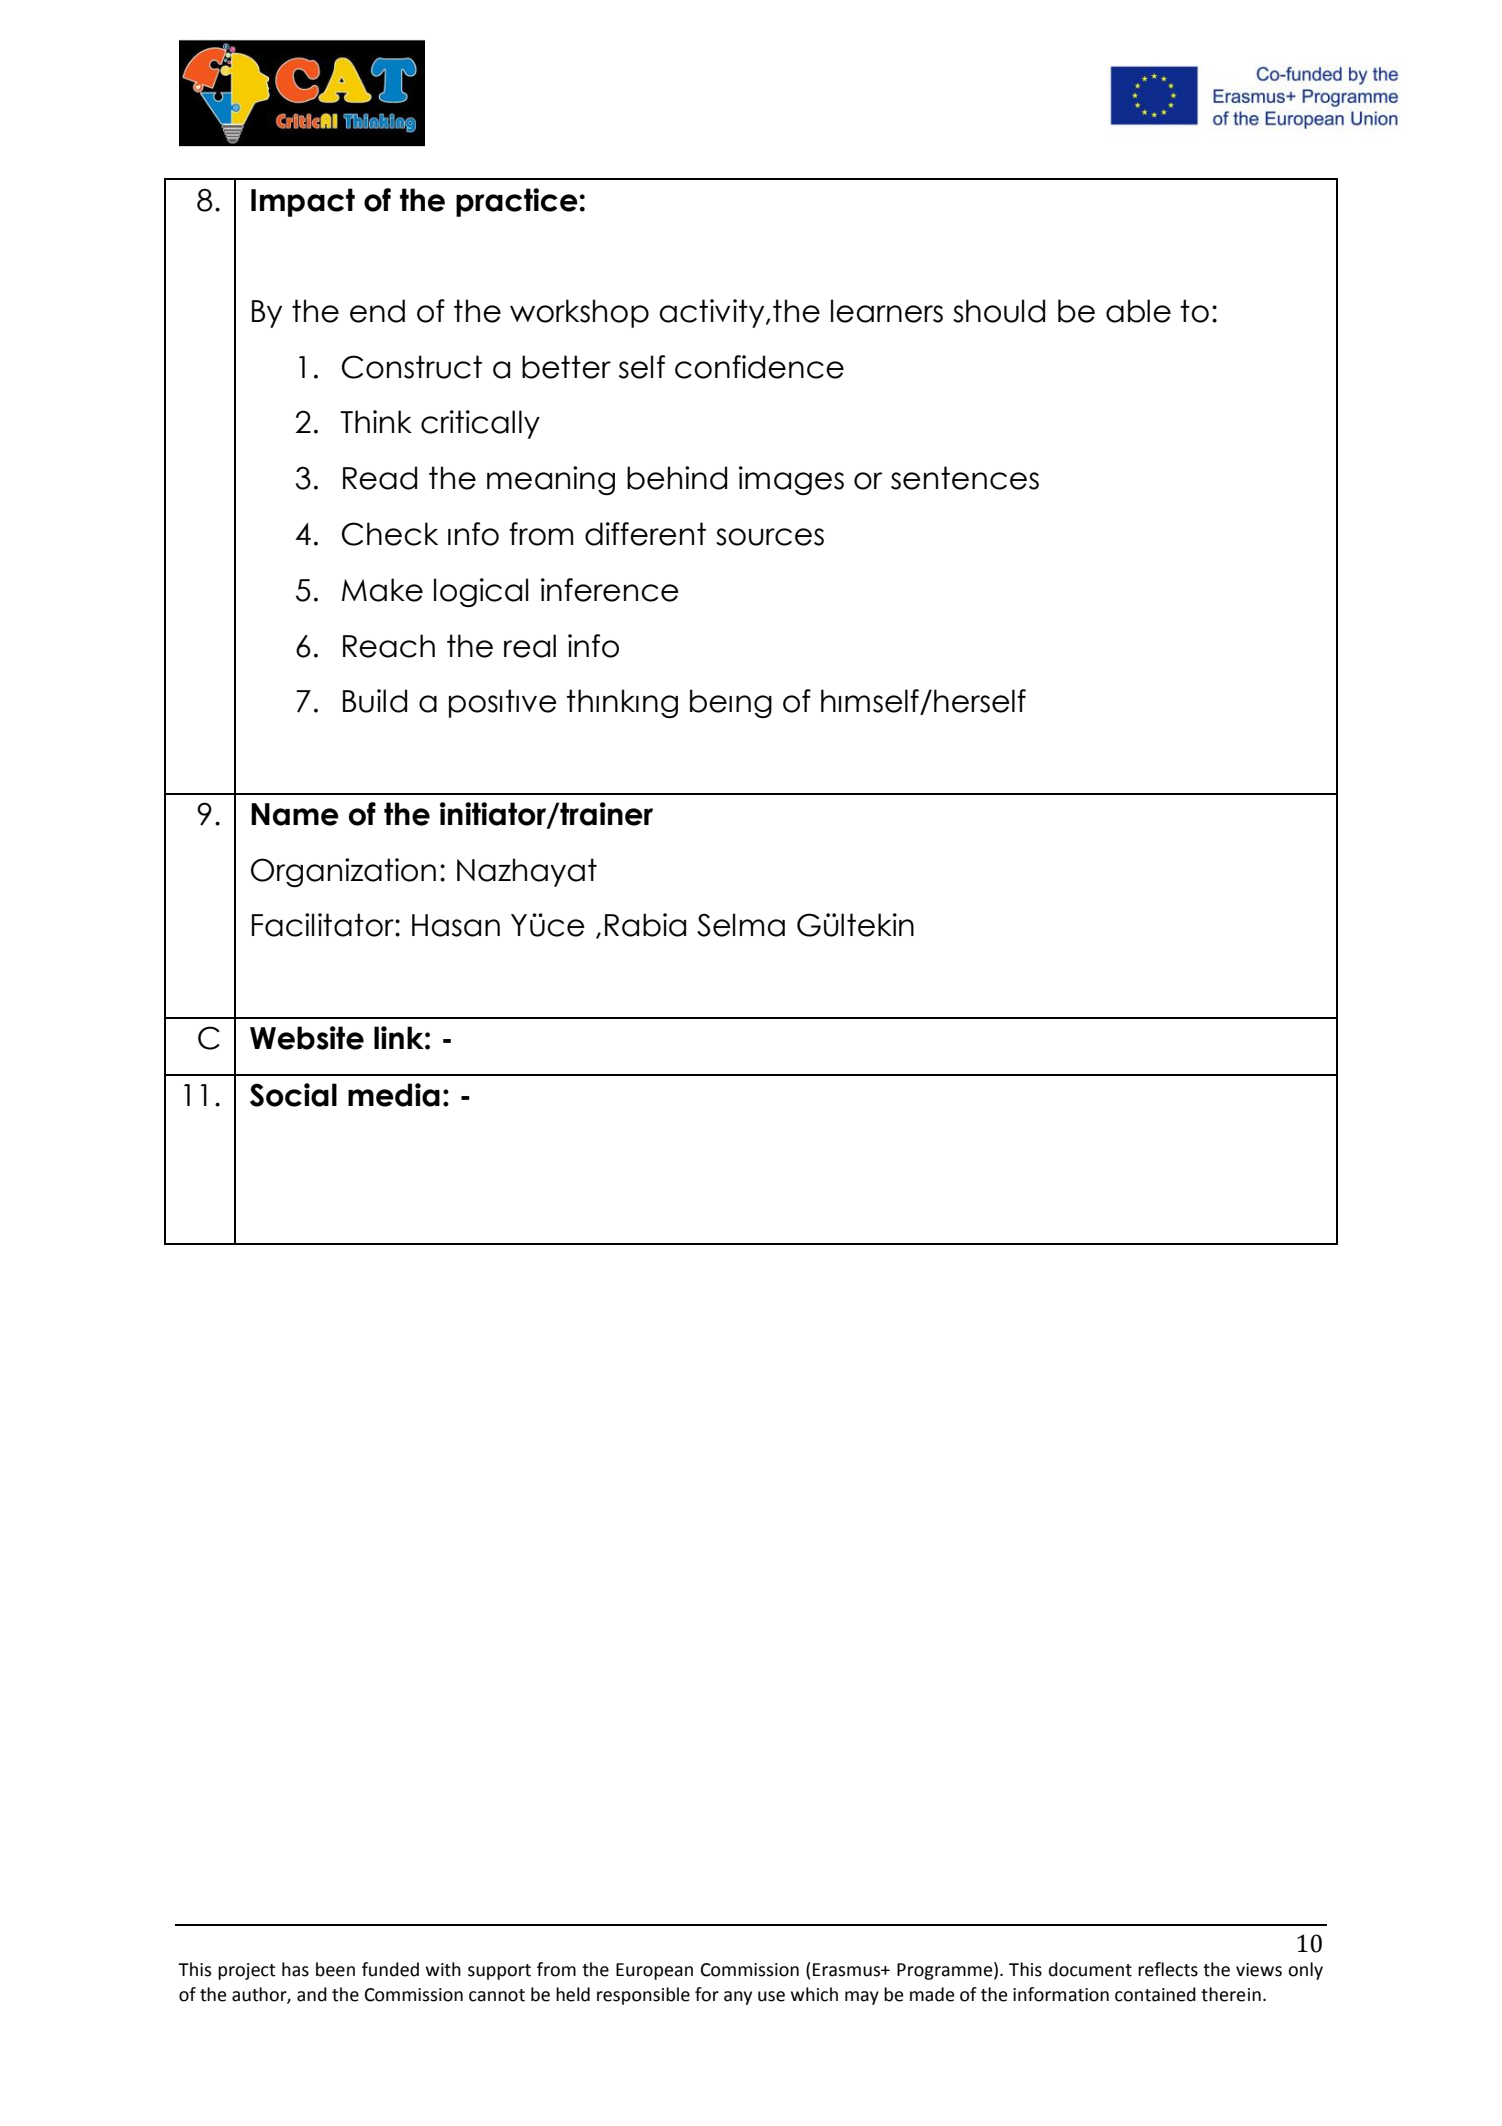 The height and width of the document is (2126, 1502). Describe the element at coordinates (1168, 1969) in the document. I see `reflects` at that location.
